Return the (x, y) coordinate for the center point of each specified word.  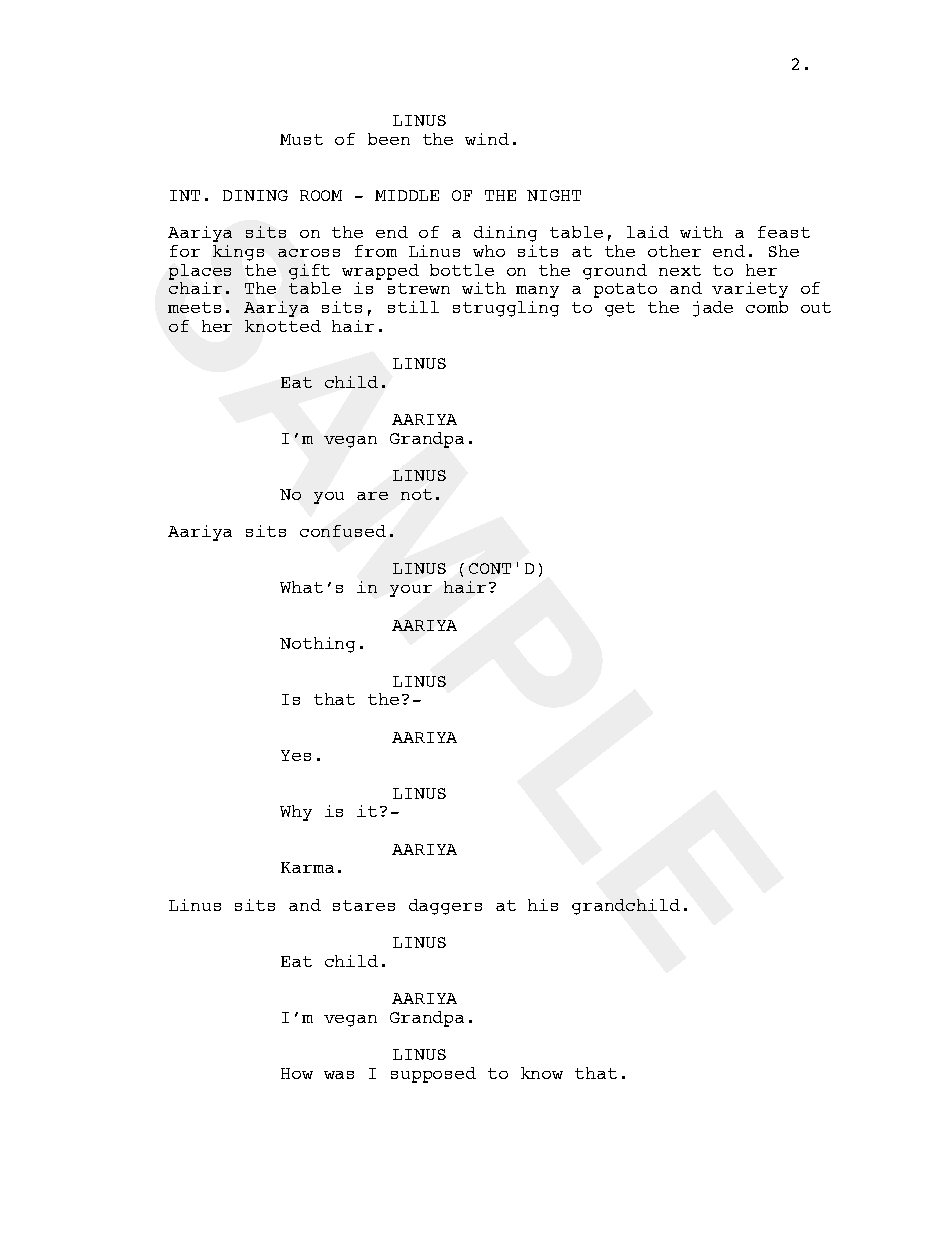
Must (301, 139)
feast (784, 232)
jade (713, 309)
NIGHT (554, 195)
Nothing (317, 645)
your (411, 591)
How (297, 1073)
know (542, 1073)
